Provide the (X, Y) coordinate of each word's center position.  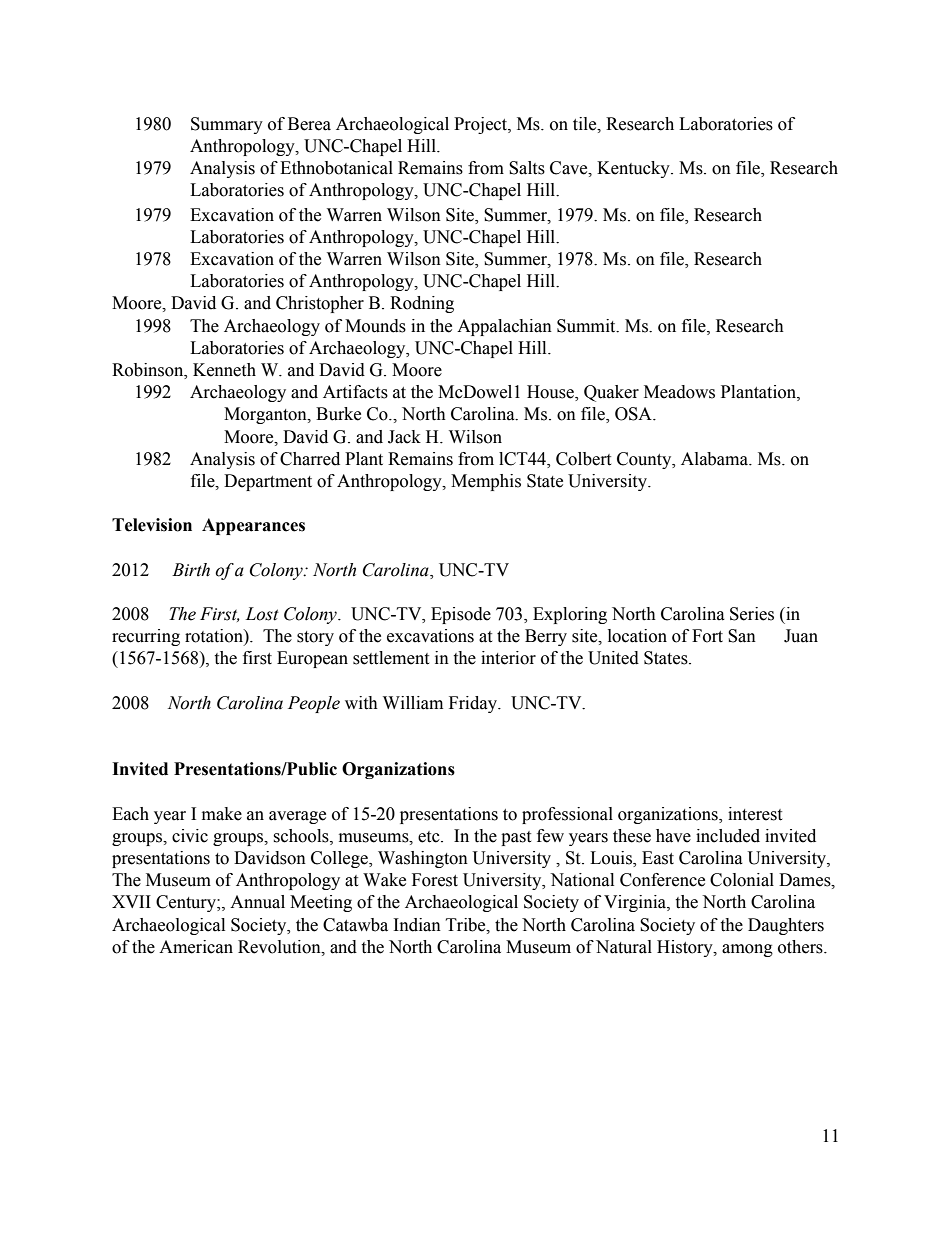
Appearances (253, 526)
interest (755, 814)
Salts (527, 168)
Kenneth (224, 370)
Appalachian (504, 327)
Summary (227, 125)
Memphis (486, 482)
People (314, 704)
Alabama (715, 459)
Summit (587, 326)
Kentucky (634, 169)
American (196, 947)
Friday (474, 704)
